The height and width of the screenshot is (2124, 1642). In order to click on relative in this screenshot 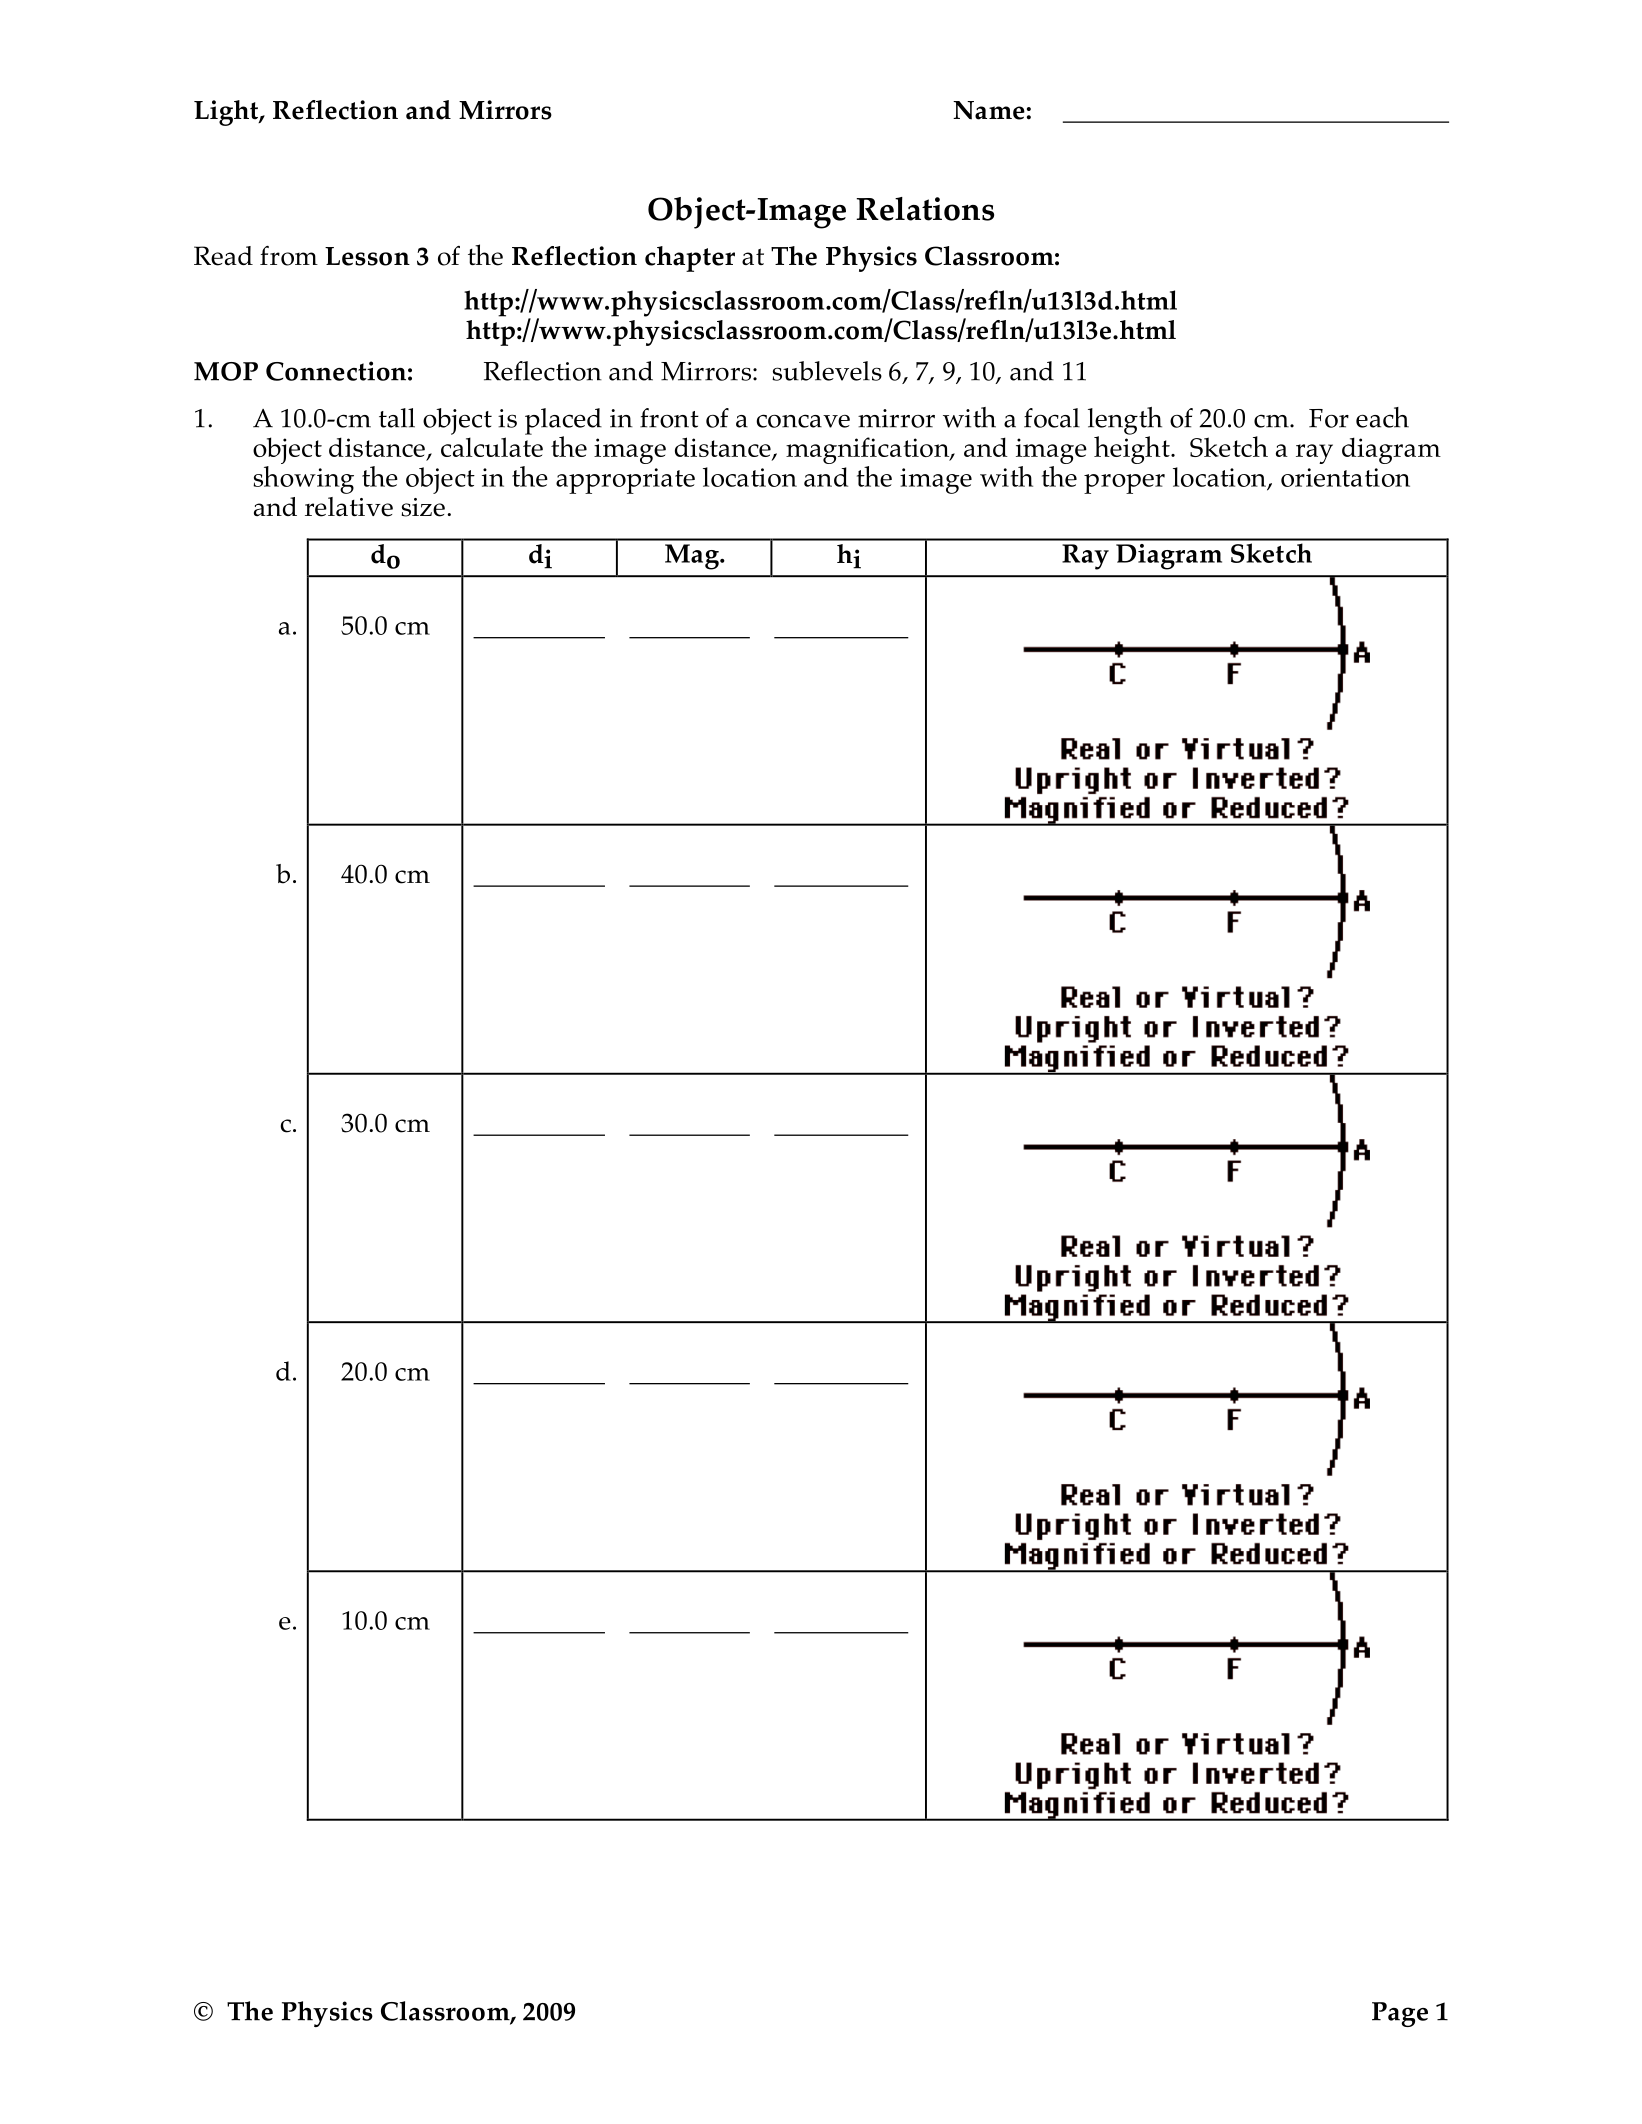, I will do `click(349, 507)`.
